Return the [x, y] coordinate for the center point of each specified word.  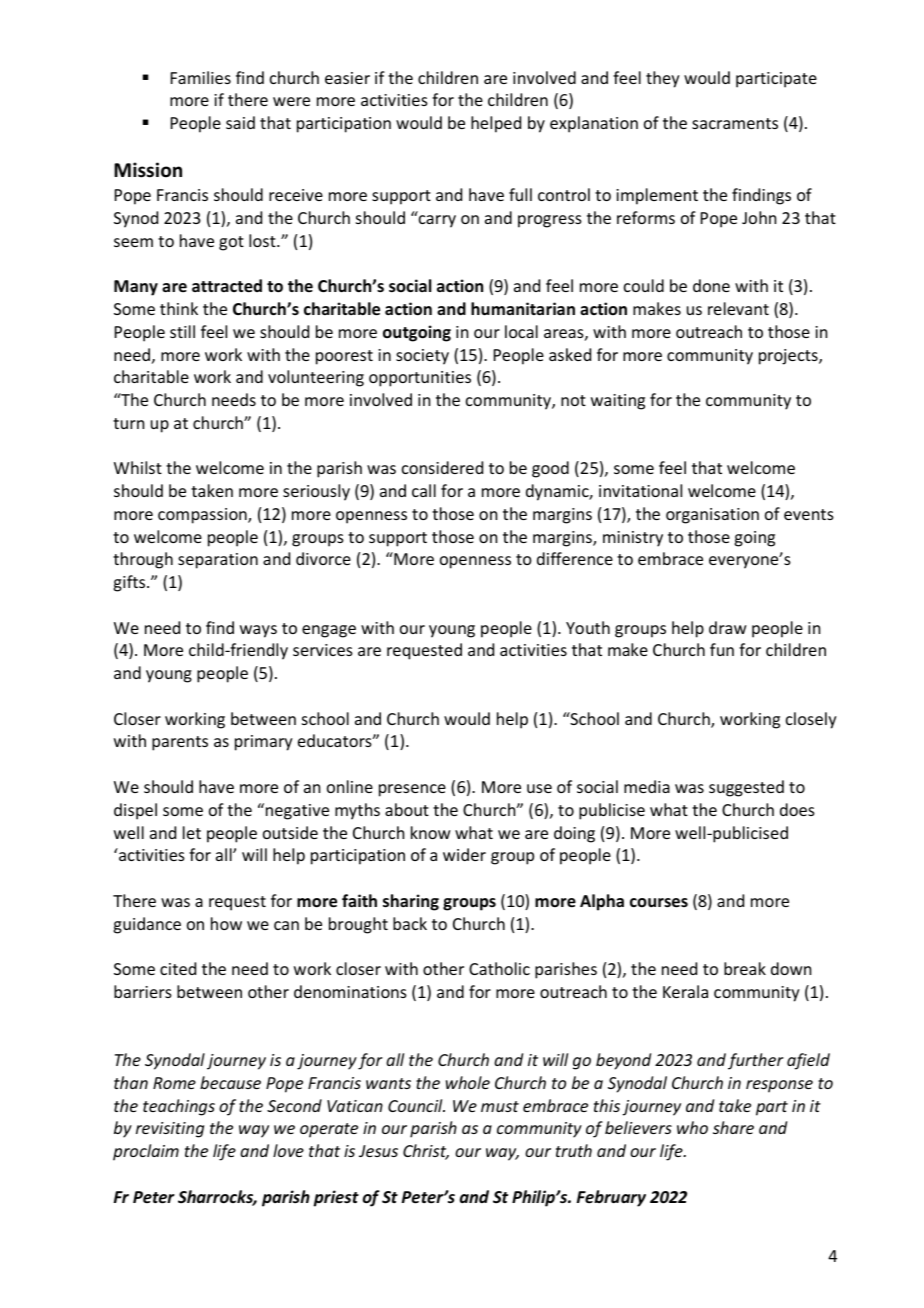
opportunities [420, 379]
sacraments [735, 123]
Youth [588, 627]
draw [728, 627]
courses [659, 903]
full [520, 194]
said [240, 122]
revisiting [170, 1130]
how [226, 923]
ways [258, 631]
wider [464, 854]
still [182, 331]
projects [789, 357]
